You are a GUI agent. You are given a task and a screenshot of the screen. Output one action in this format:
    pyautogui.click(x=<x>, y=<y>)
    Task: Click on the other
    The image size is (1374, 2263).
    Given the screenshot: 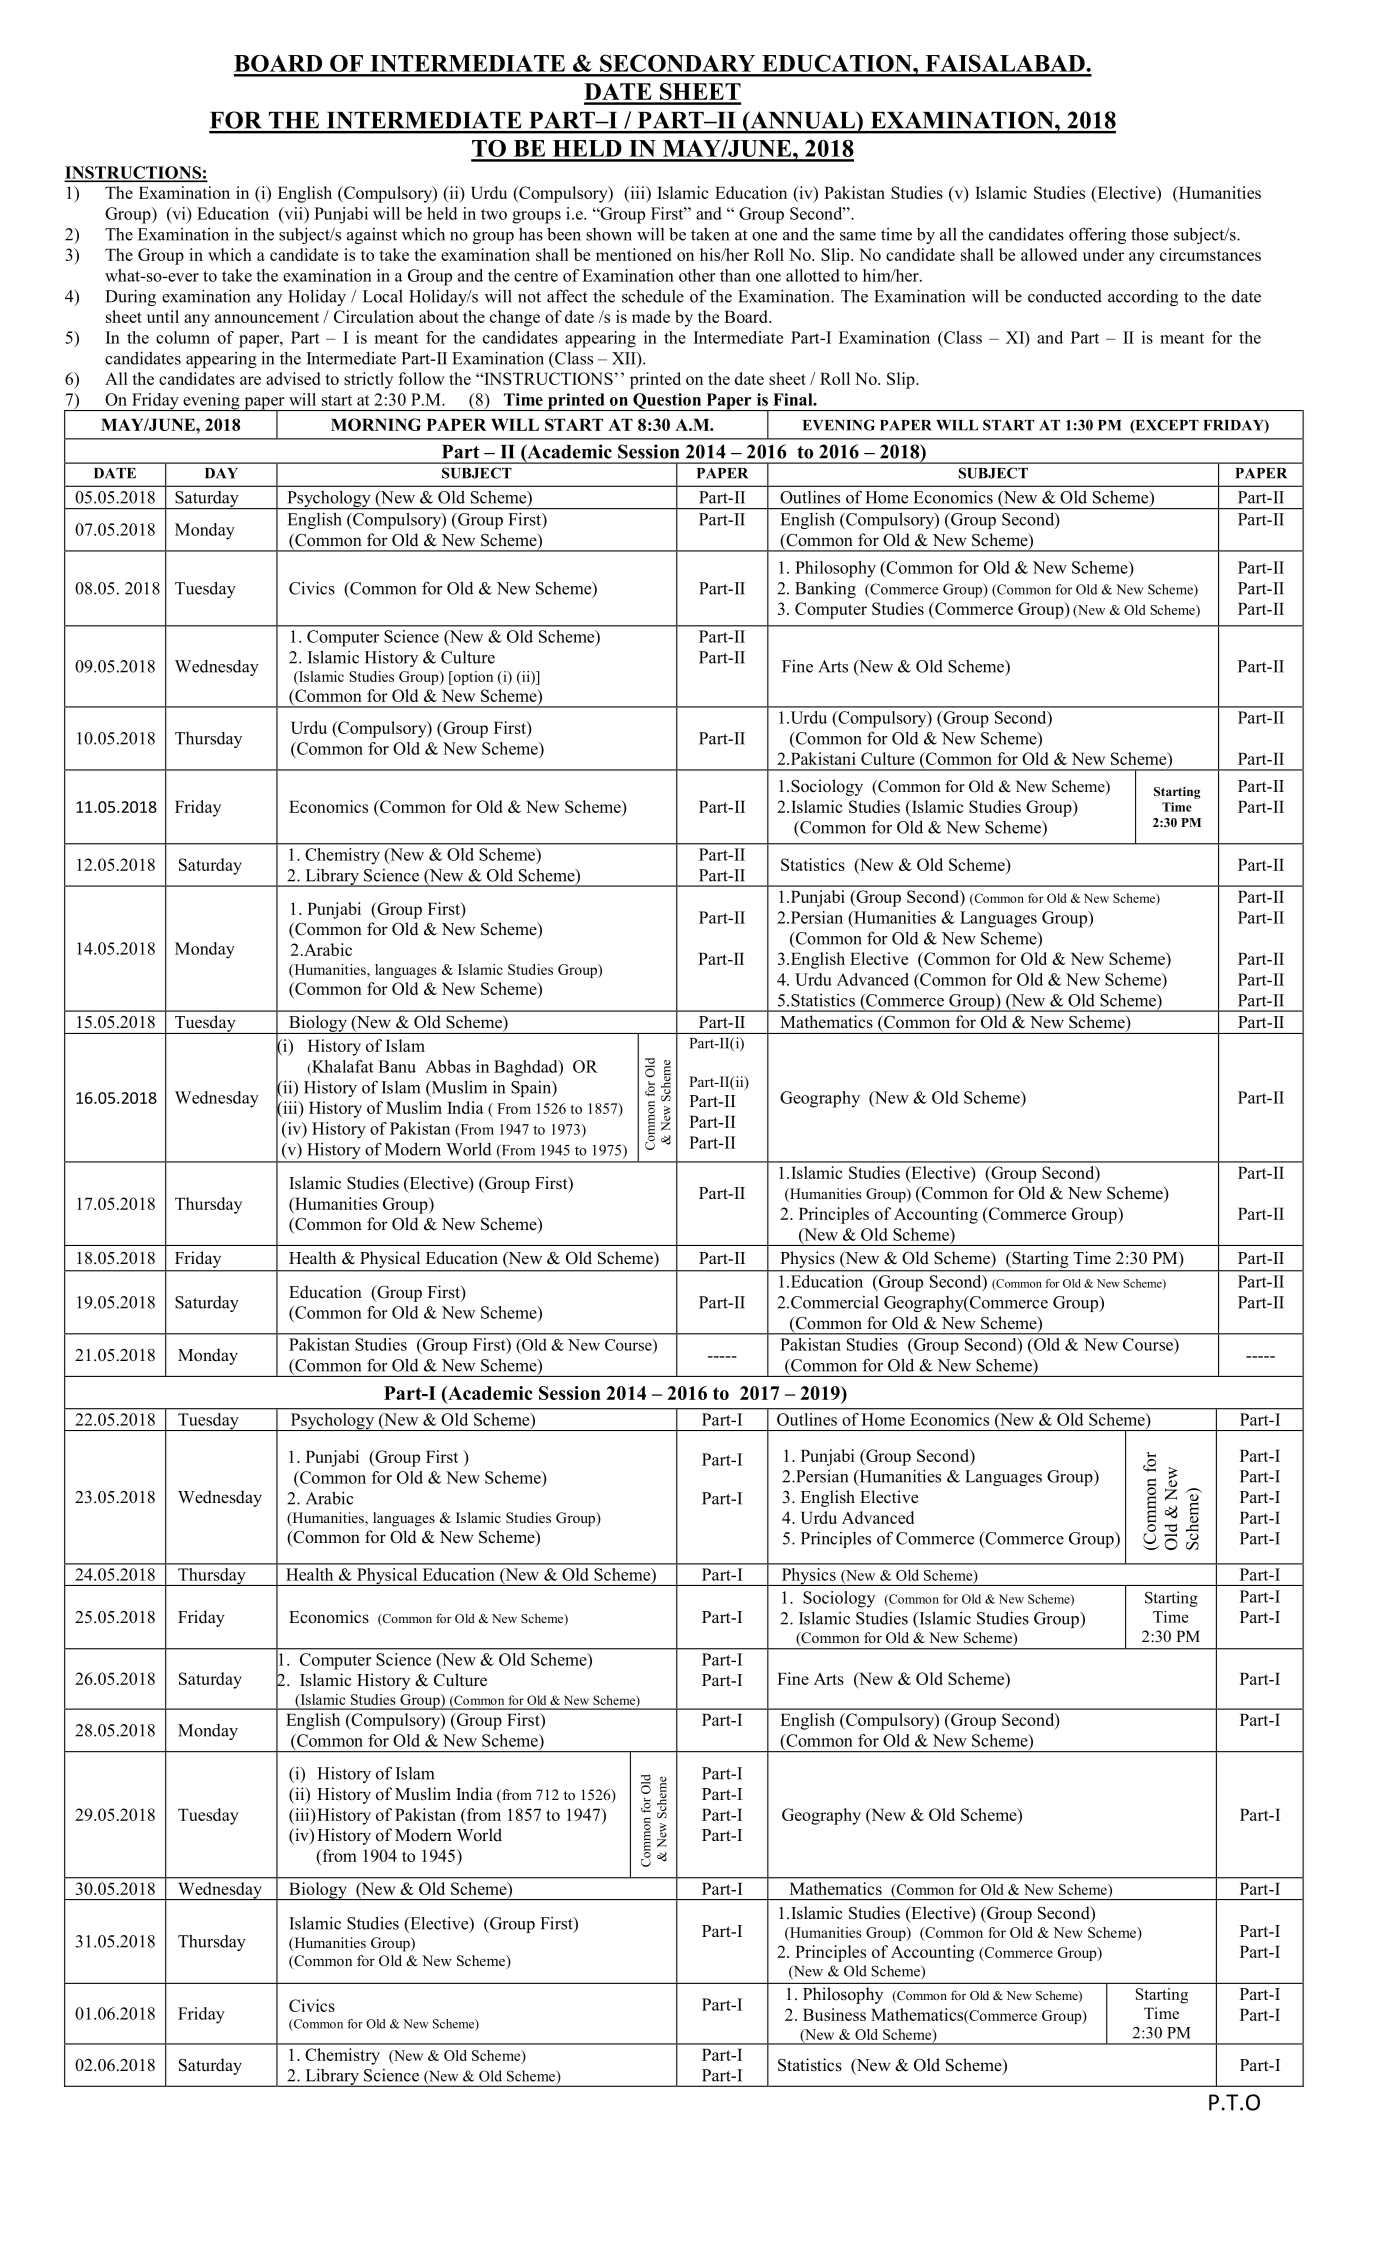 What is the action you would take?
    pyautogui.click(x=697, y=275)
